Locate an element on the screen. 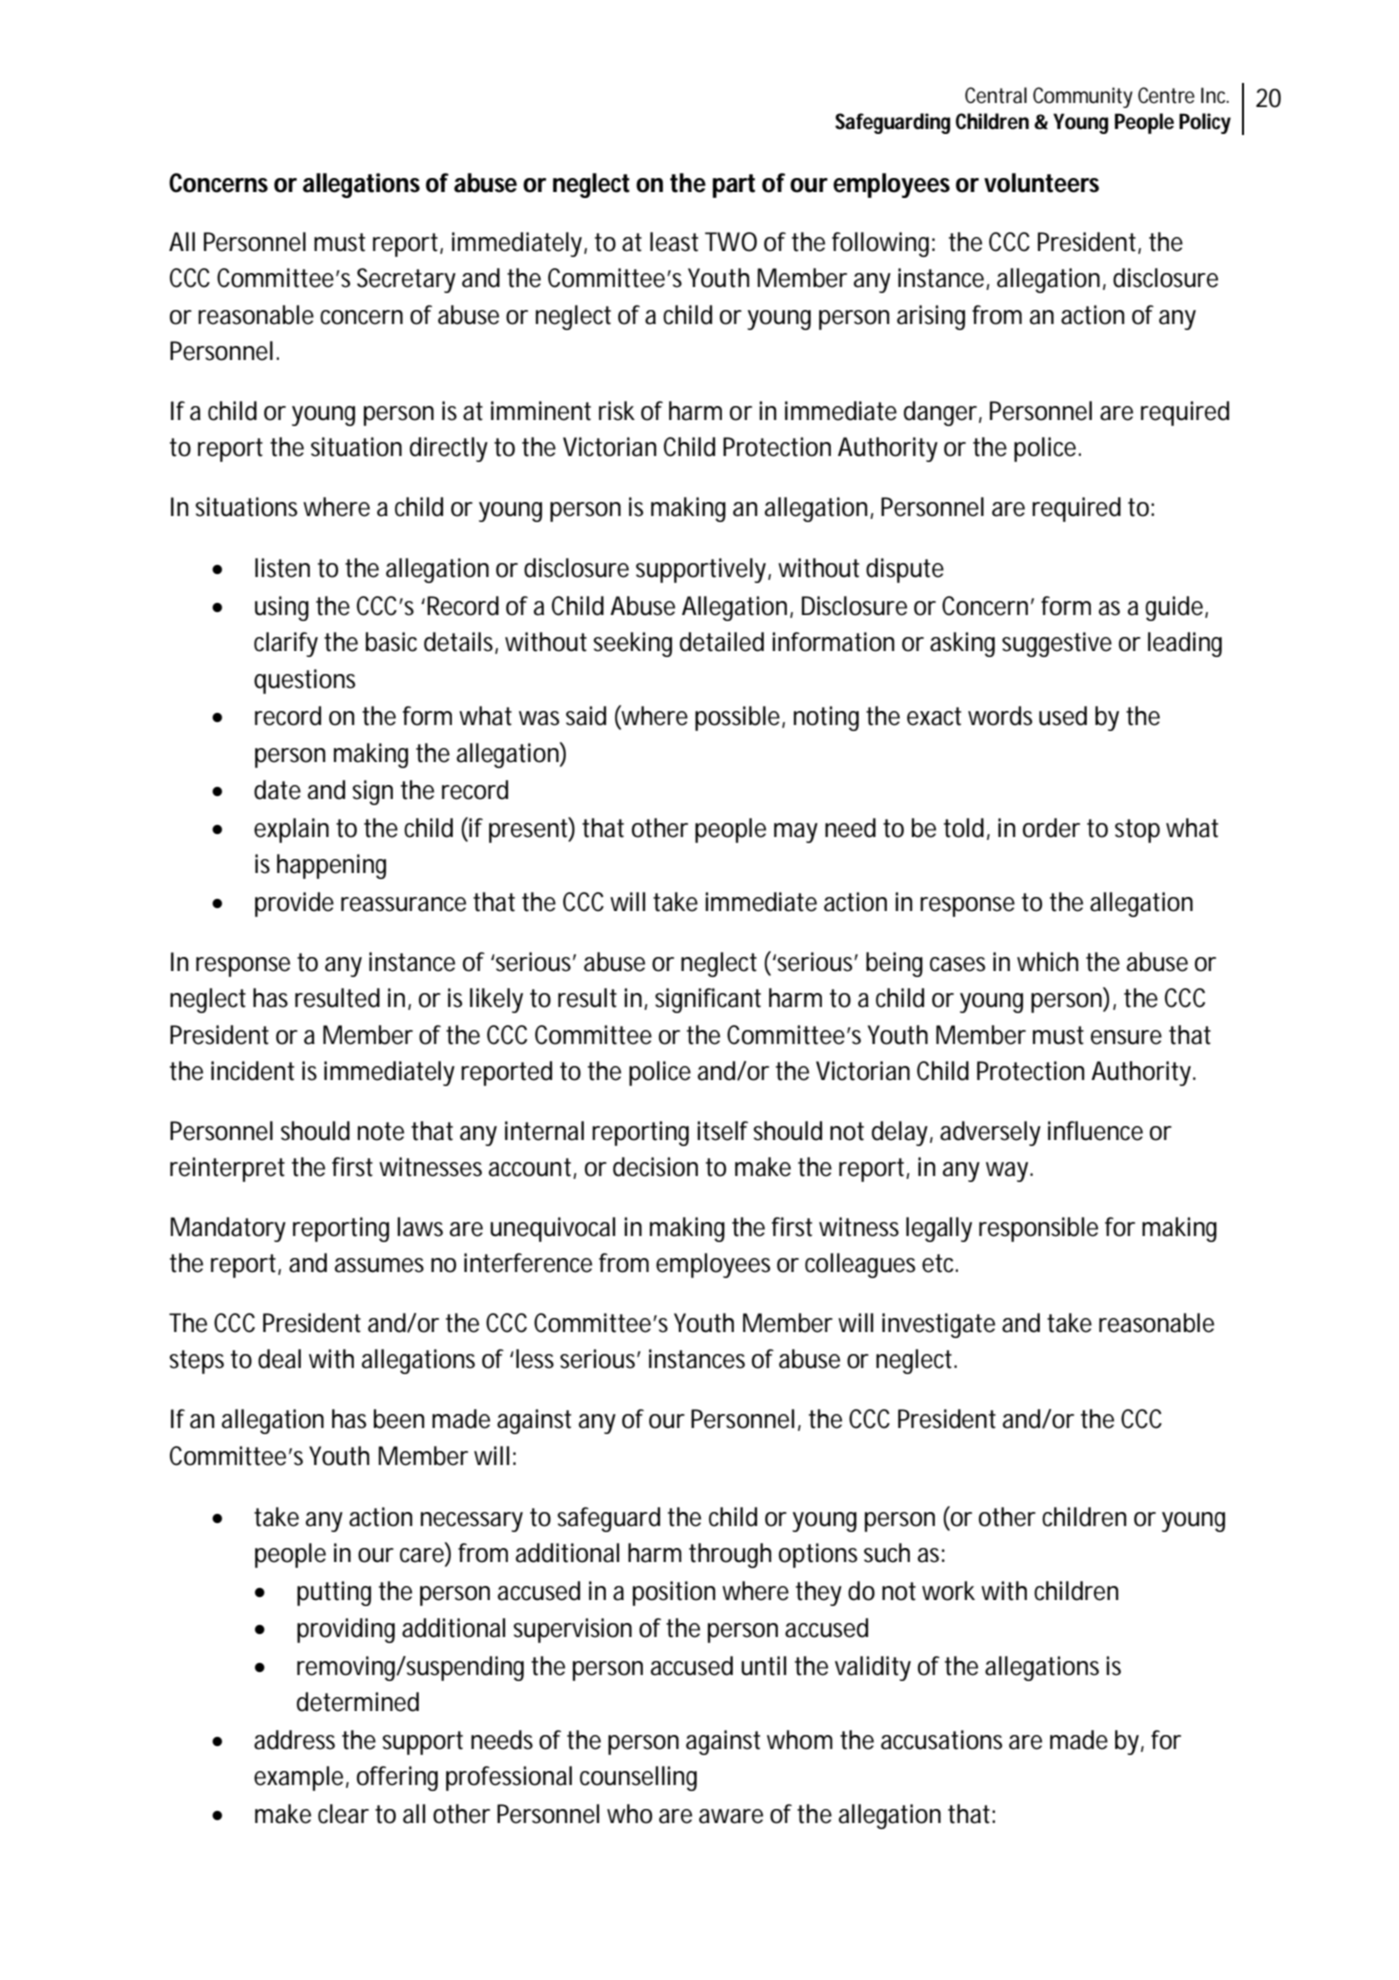  Community is located at coordinates (1083, 97).
